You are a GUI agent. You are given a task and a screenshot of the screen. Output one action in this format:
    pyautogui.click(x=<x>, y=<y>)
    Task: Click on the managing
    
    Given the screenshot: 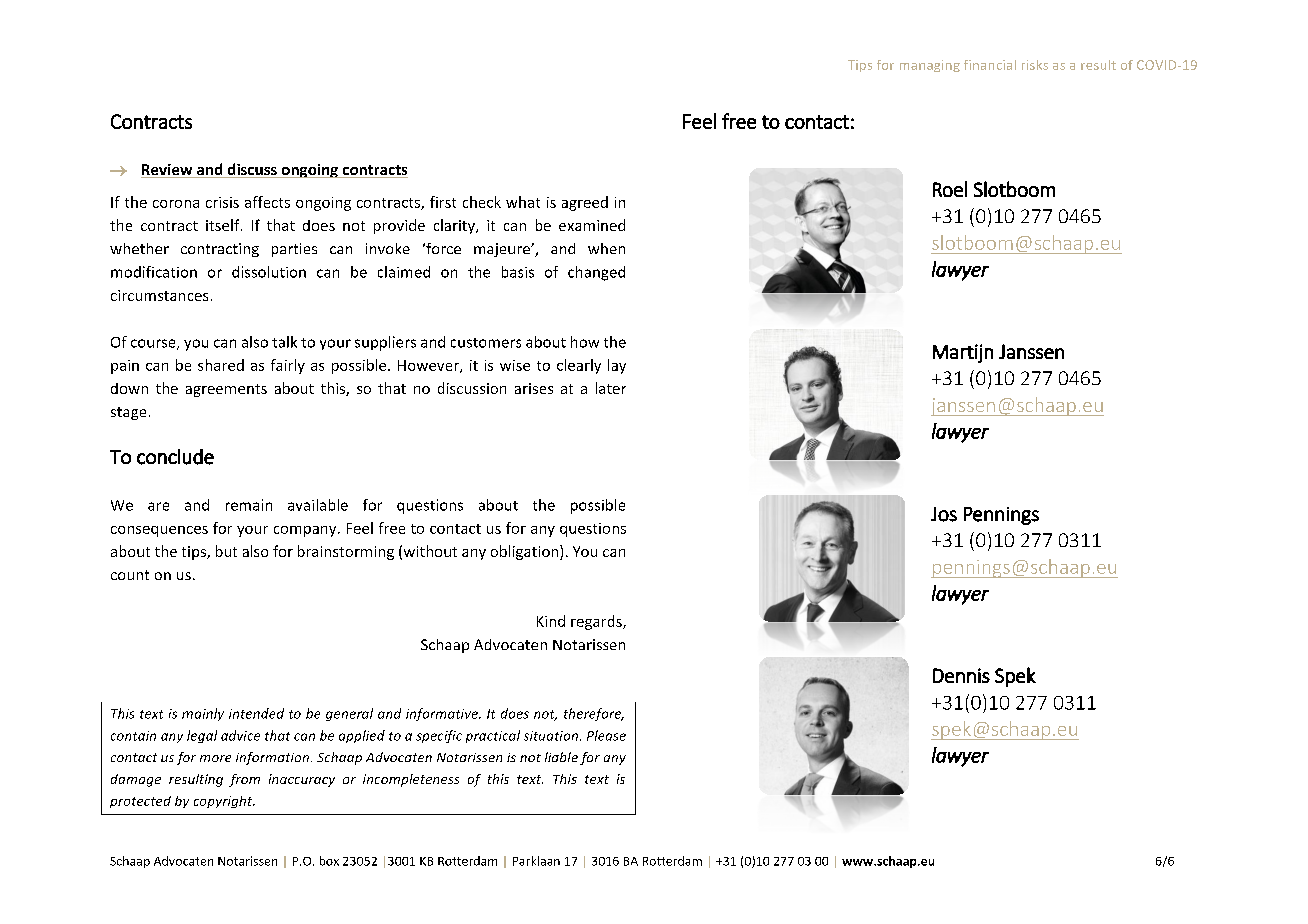 What is the action you would take?
    pyautogui.click(x=930, y=66)
